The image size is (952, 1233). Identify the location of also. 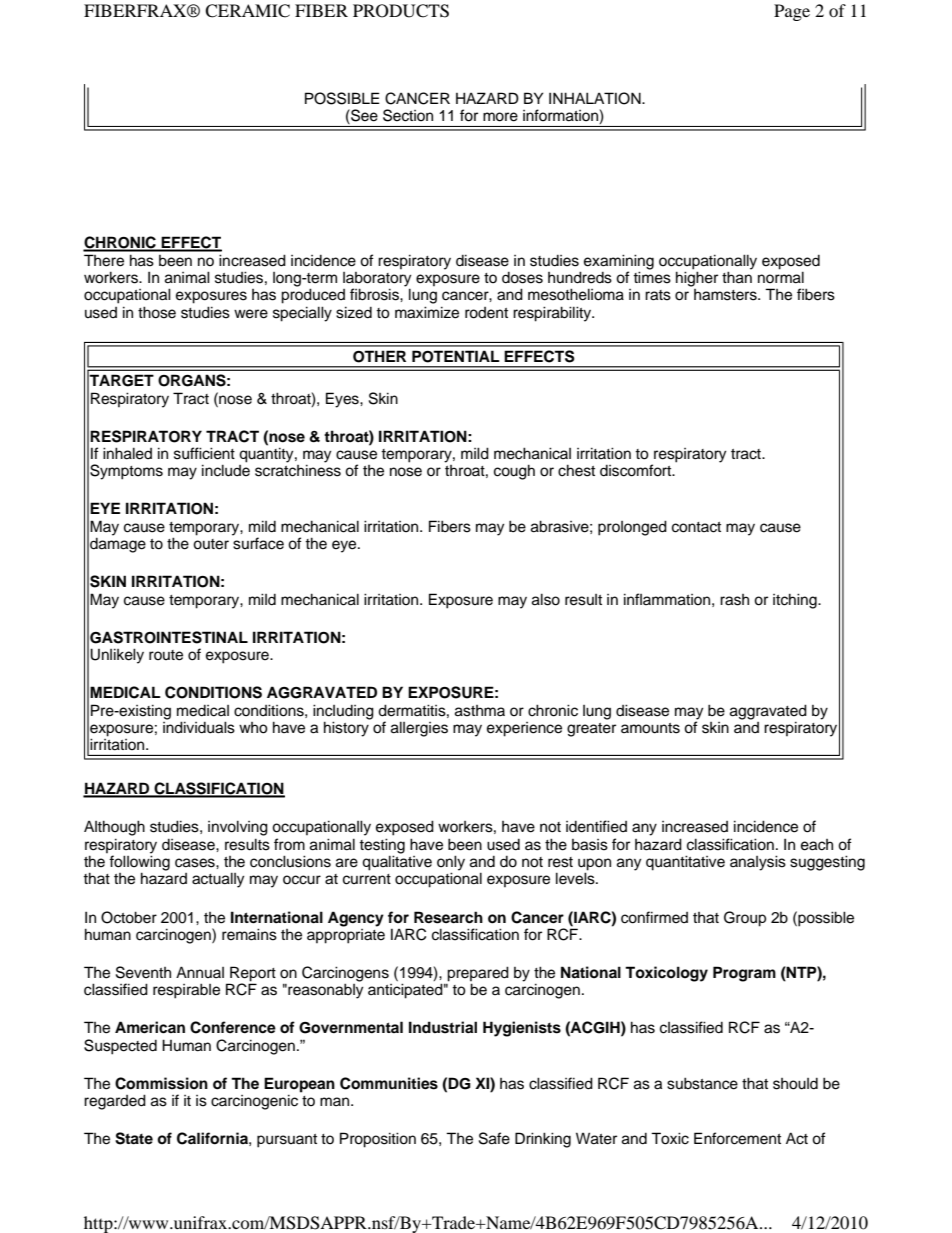
(546, 599).
